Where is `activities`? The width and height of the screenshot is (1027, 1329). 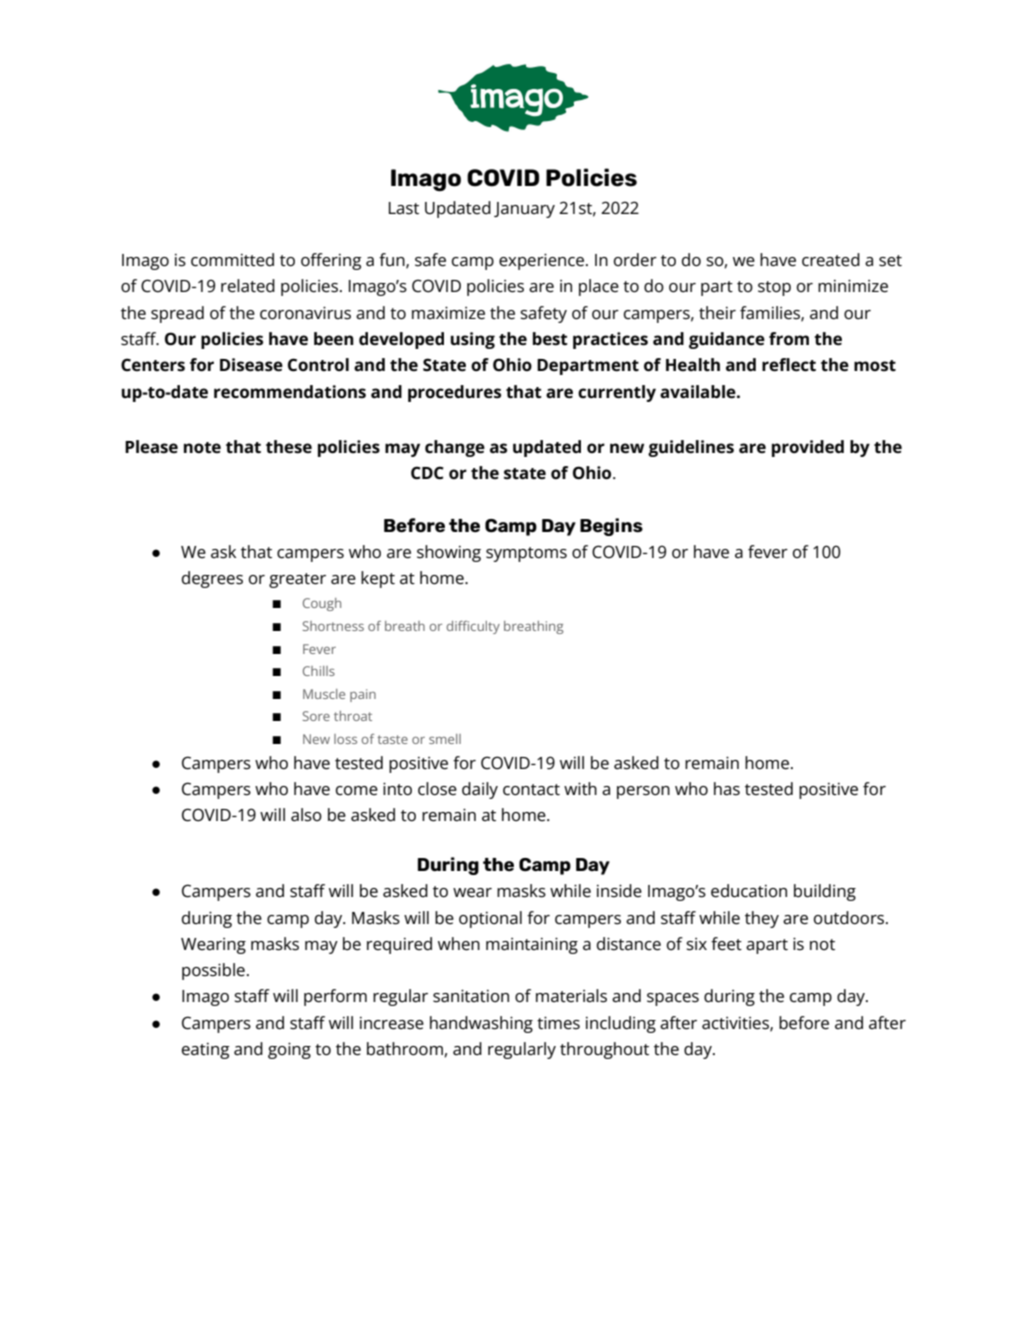 activities is located at coordinates (736, 1024).
